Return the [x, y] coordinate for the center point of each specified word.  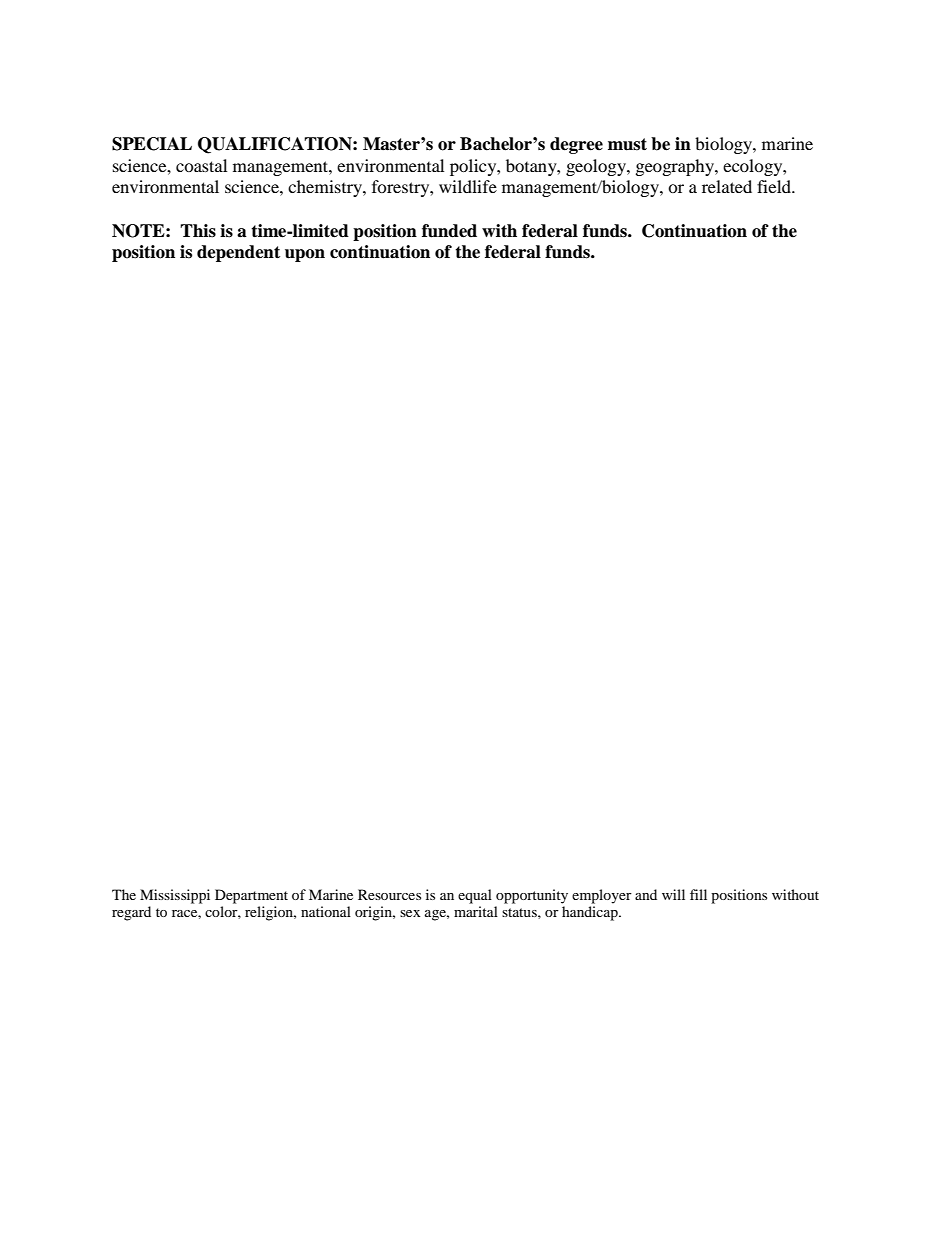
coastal [201, 165]
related [727, 186]
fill [698, 894]
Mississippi [175, 896]
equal [475, 896]
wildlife [468, 186]
